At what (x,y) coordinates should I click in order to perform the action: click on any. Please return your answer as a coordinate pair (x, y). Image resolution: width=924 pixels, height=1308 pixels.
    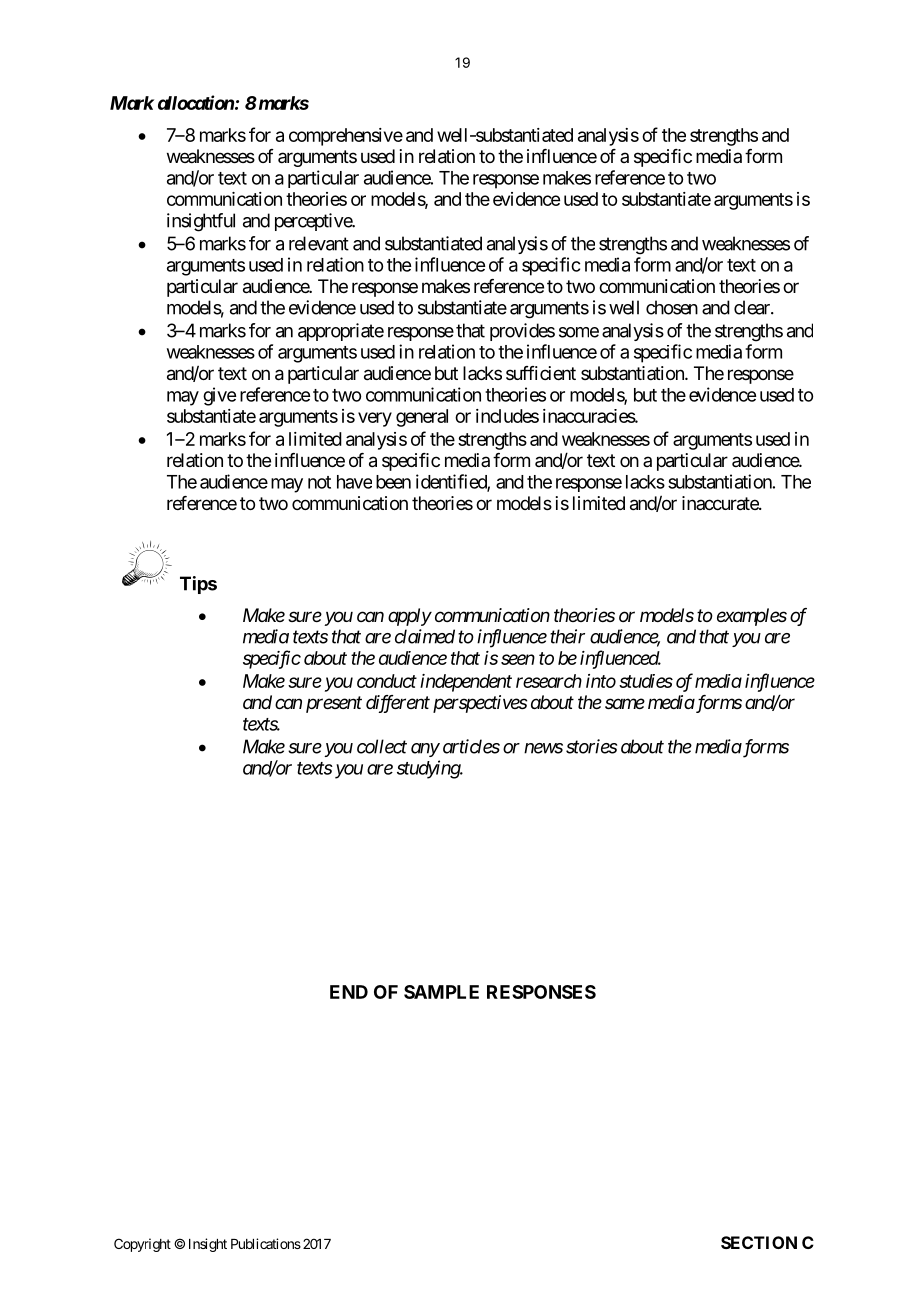
    Looking at the image, I should click on (425, 750).
